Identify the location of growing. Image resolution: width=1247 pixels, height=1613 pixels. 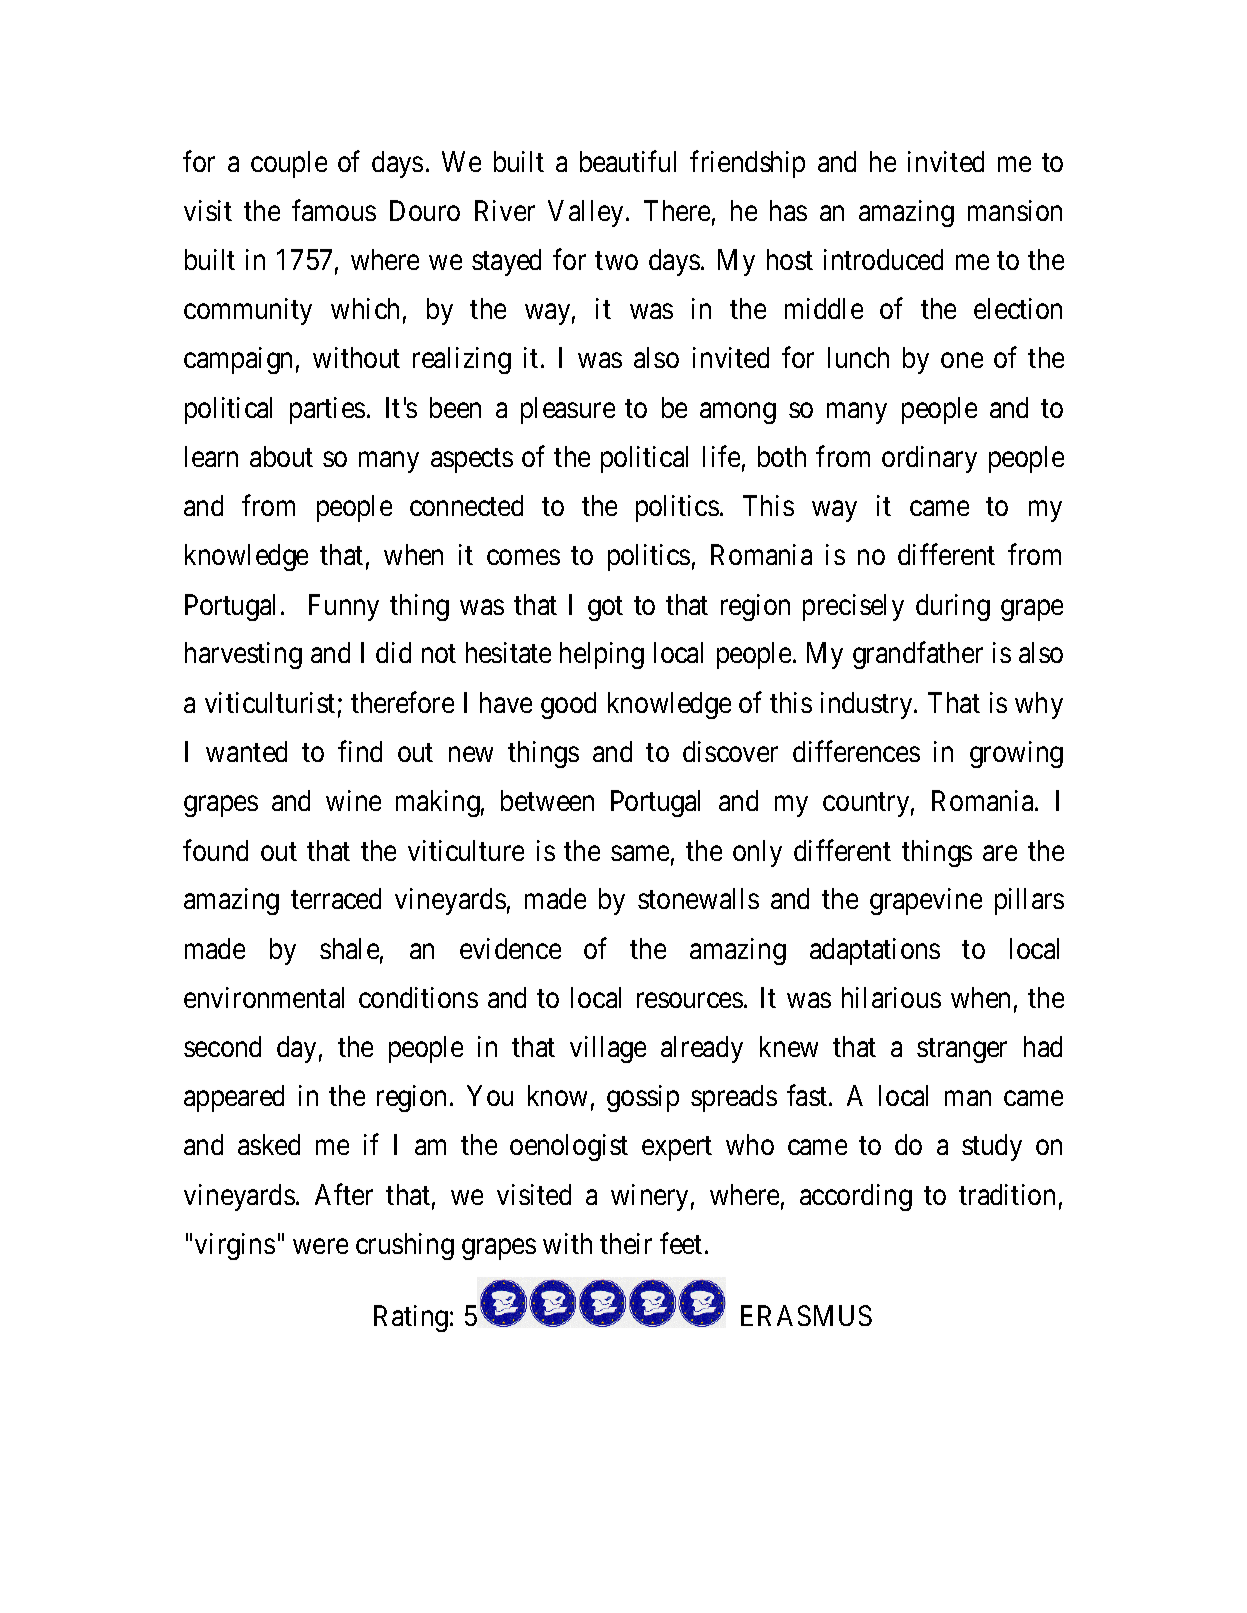
(1016, 754).
